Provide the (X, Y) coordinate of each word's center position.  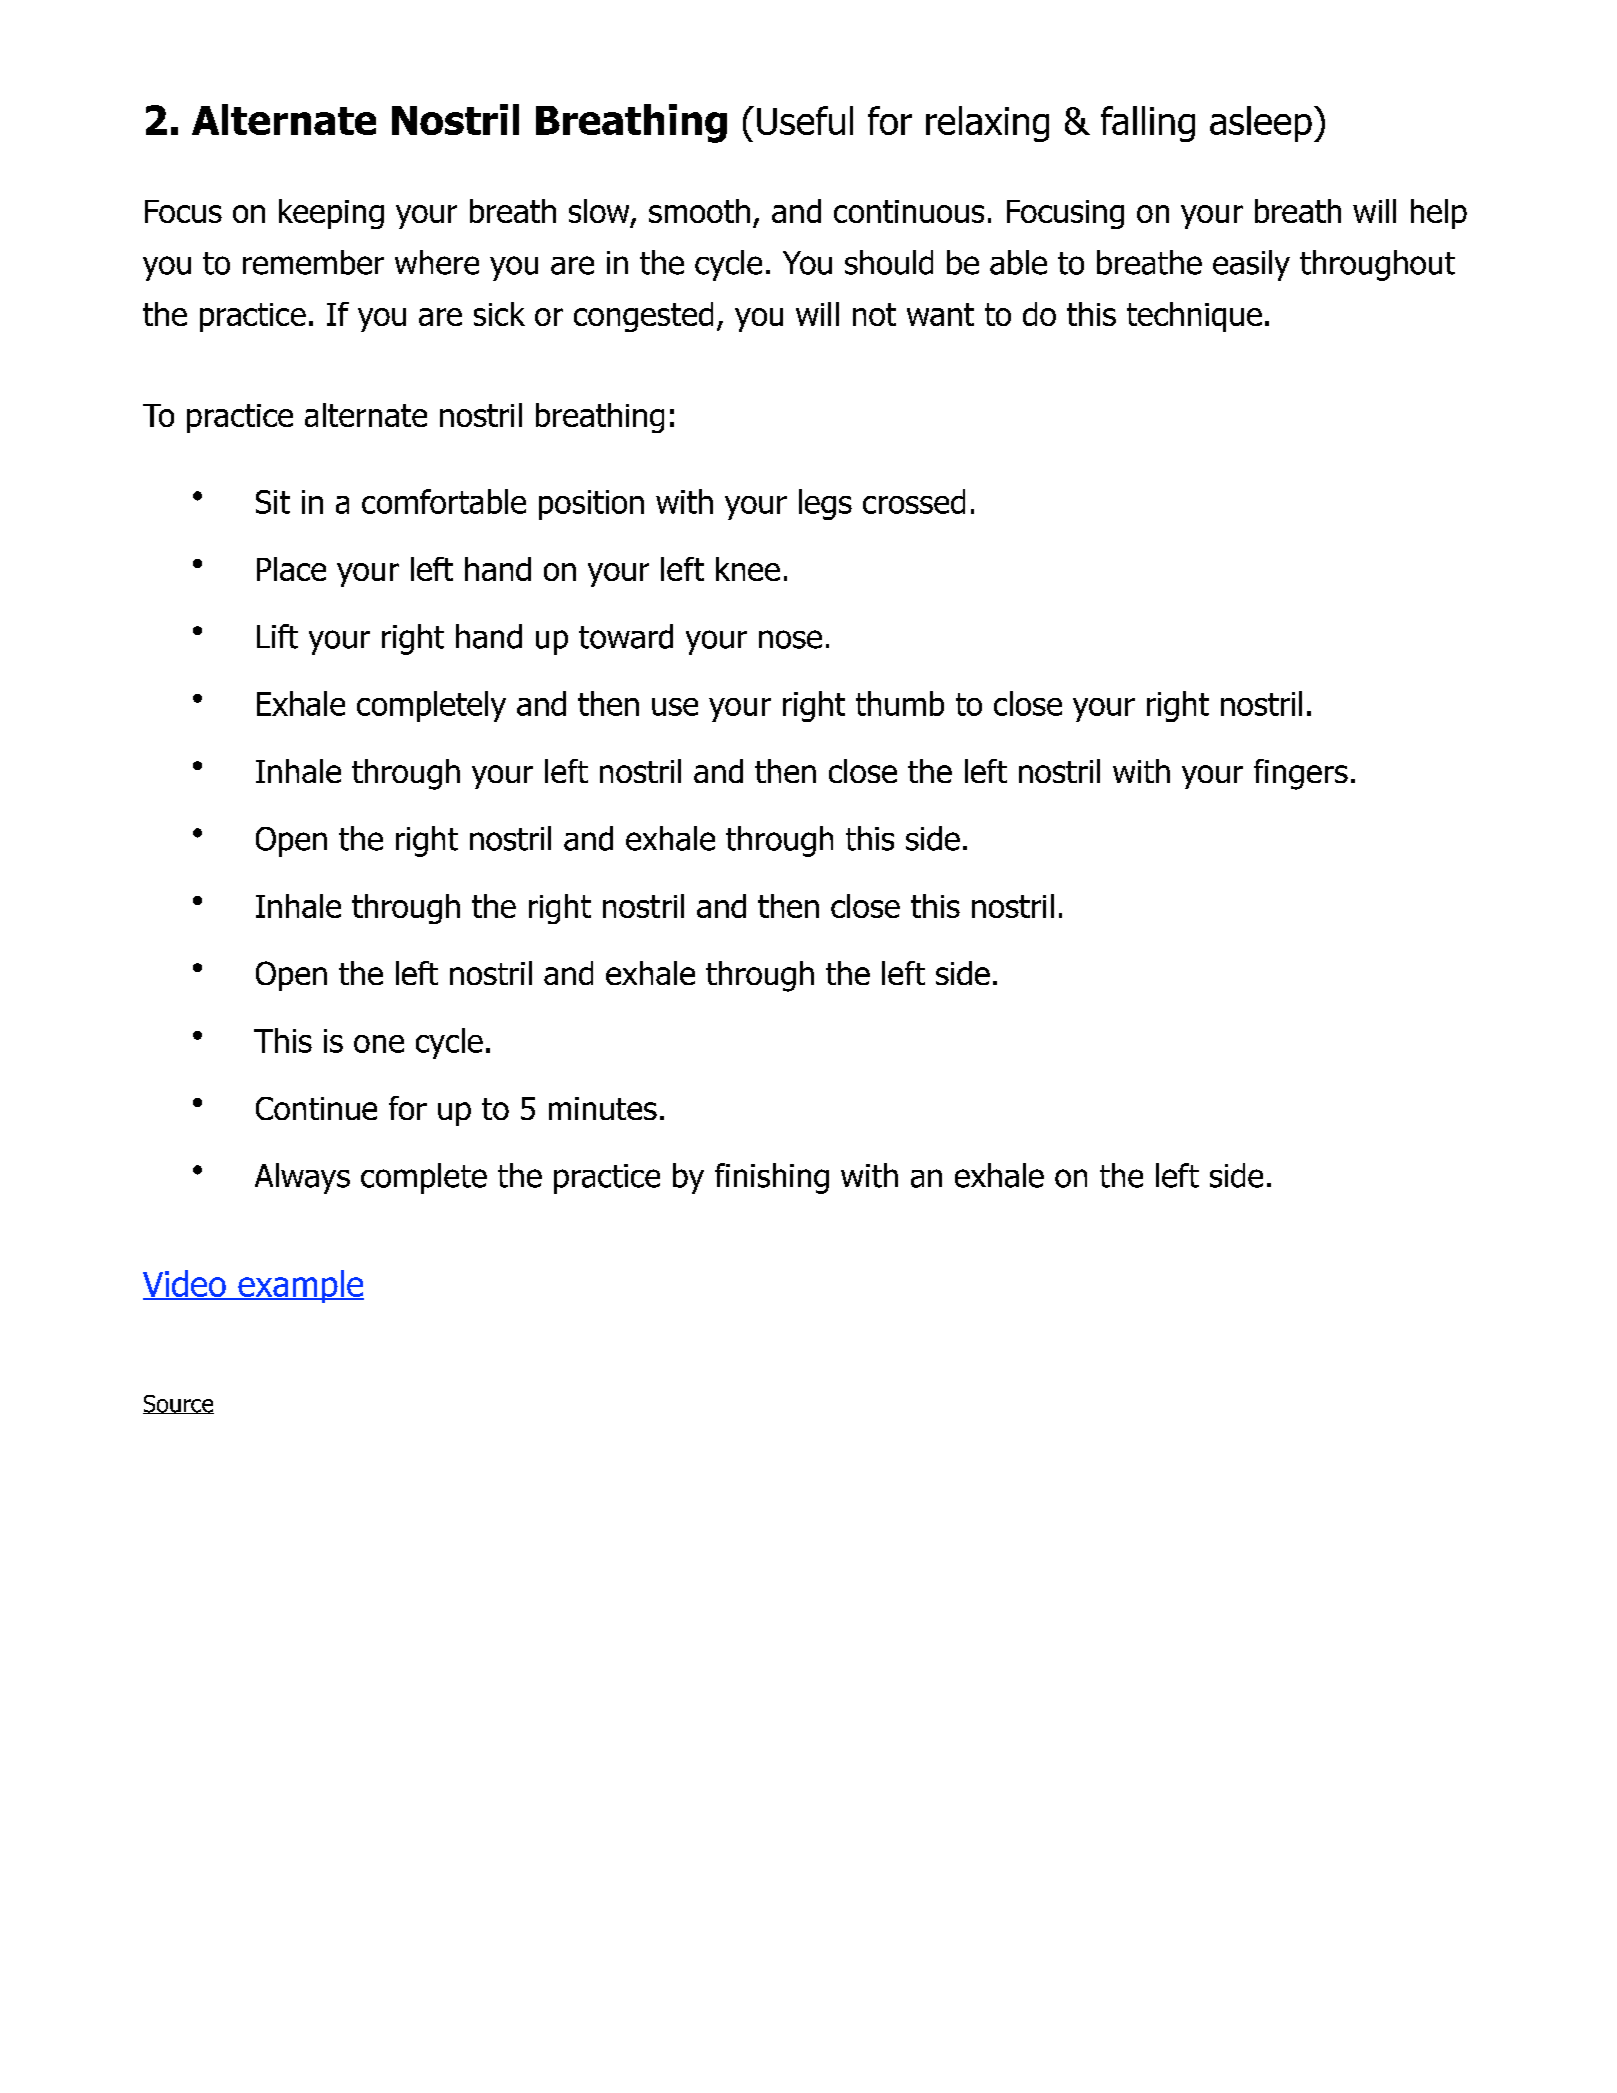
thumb (900, 703)
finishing (772, 1178)
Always (302, 1178)
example (300, 1286)
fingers (1301, 774)
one (379, 1044)
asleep (1261, 124)
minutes (603, 1108)
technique (1194, 317)
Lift (277, 636)
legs (825, 504)
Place (291, 569)
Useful (805, 120)
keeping (331, 214)
